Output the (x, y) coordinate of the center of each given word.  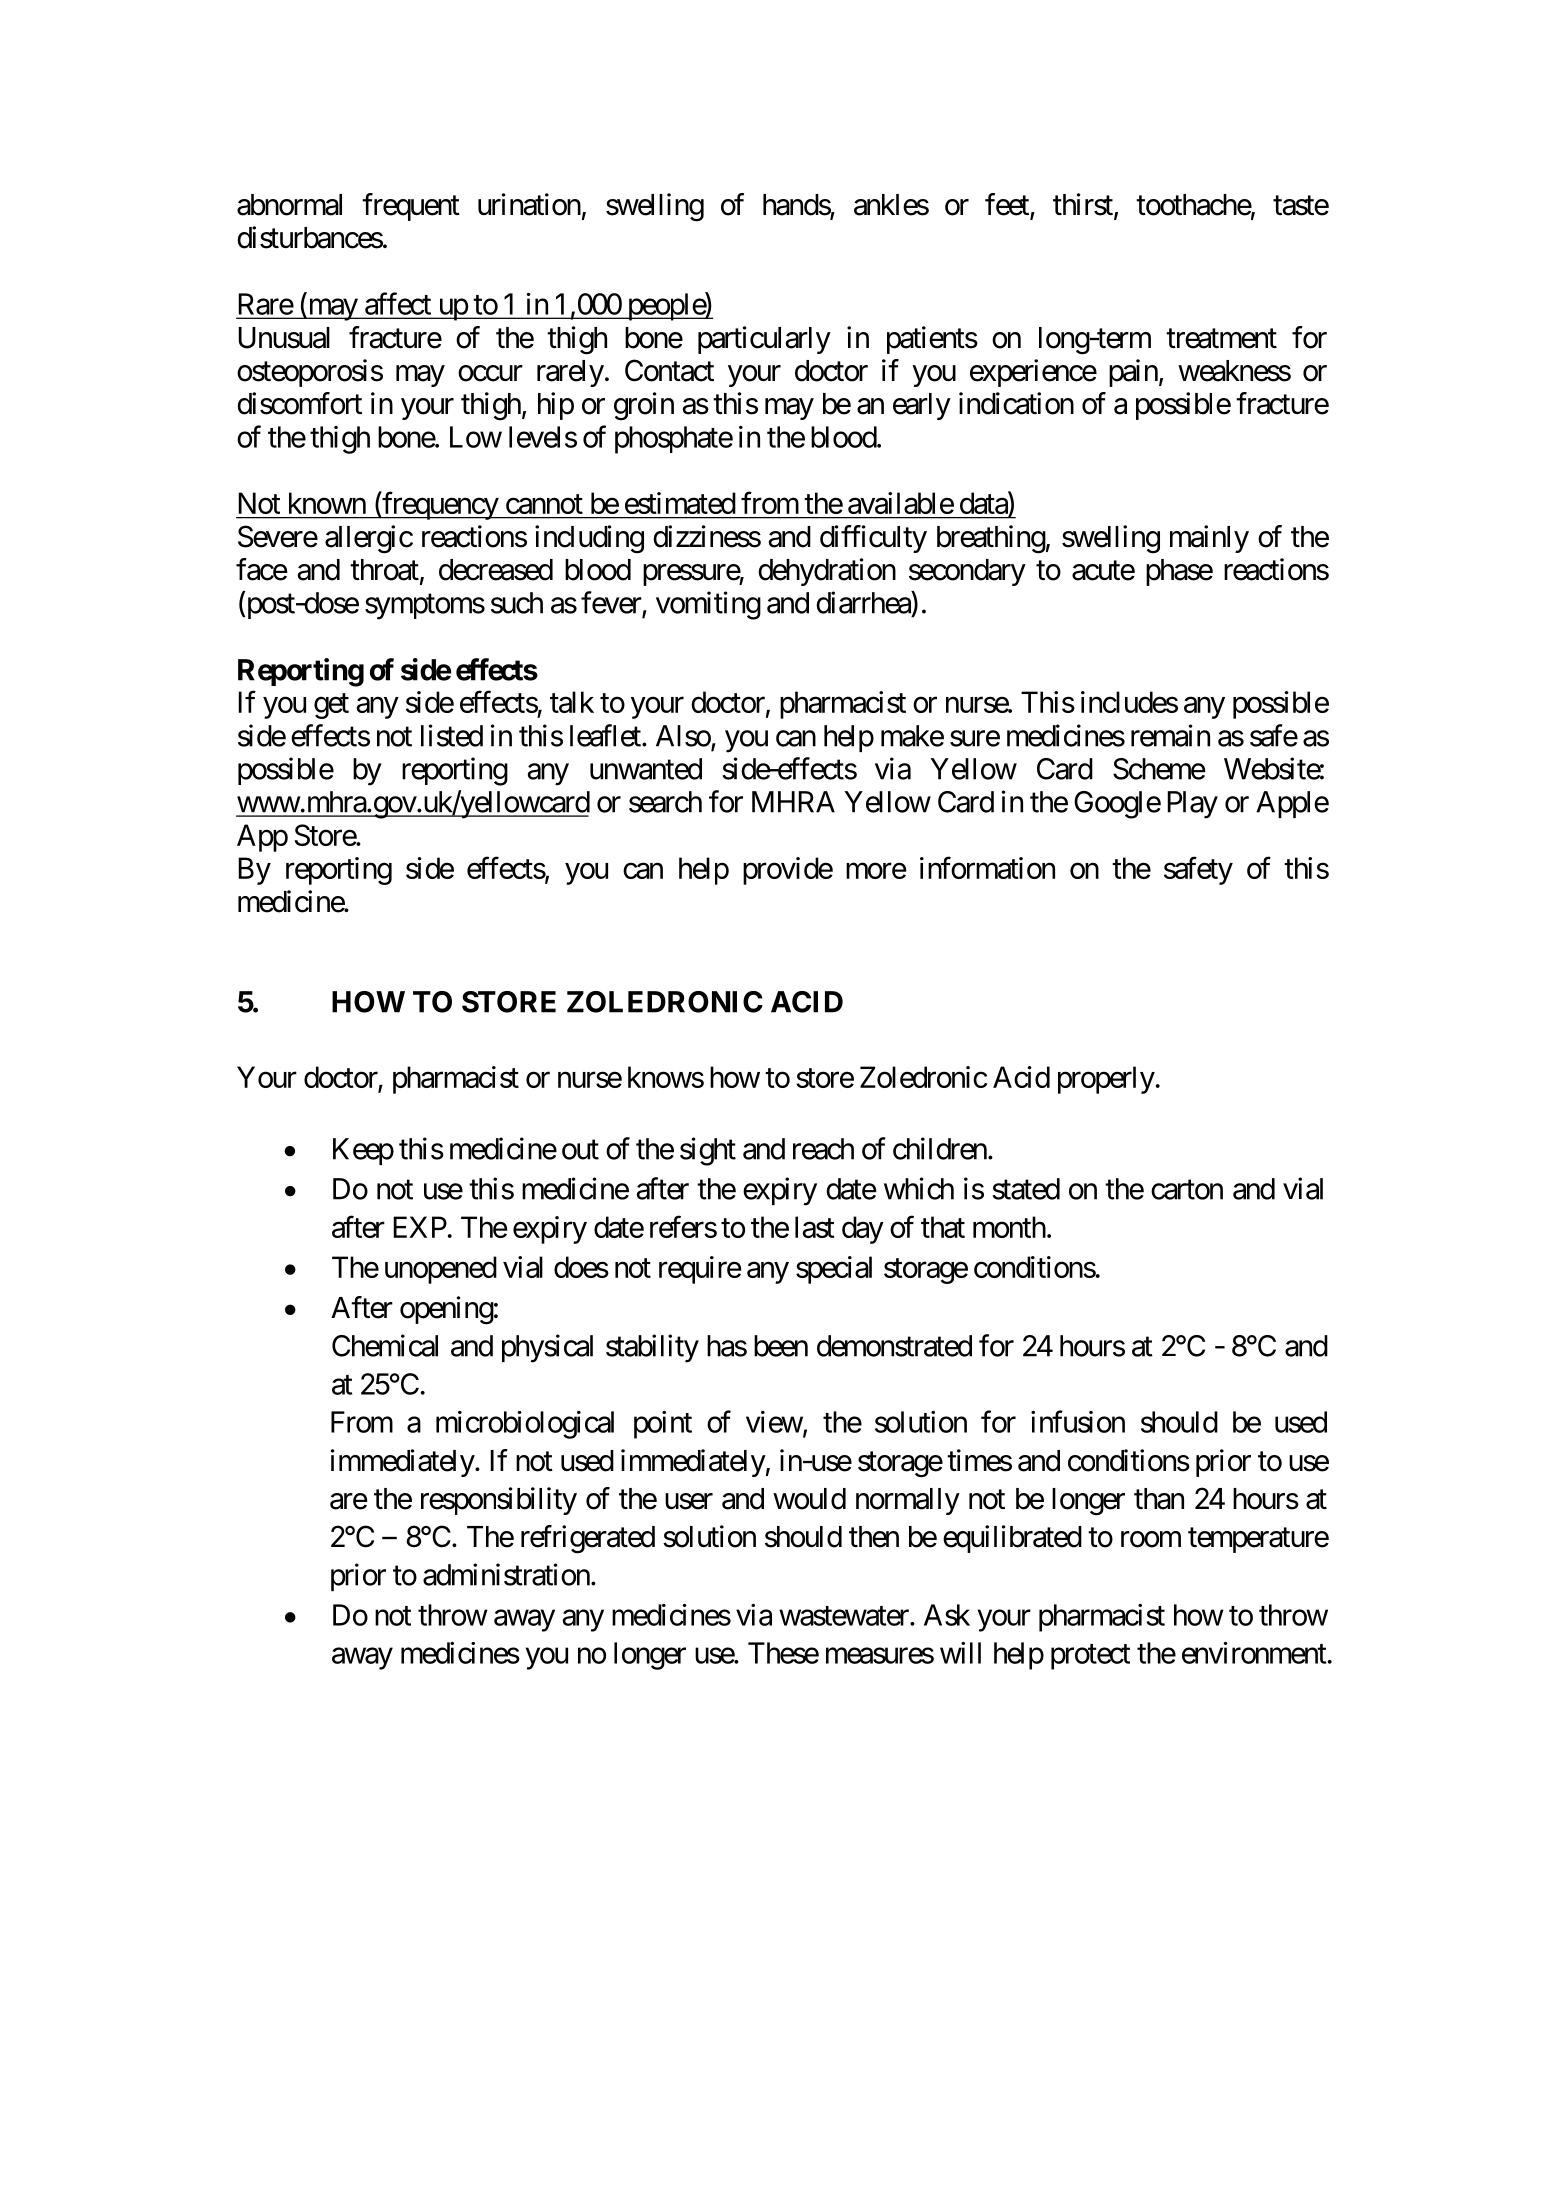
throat (384, 570)
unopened (441, 1270)
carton (1187, 1190)
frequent (411, 207)
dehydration (827, 572)
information (987, 867)
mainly (1209, 539)
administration (506, 1574)
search (665, 802)
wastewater (845, 1616)
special (834, 1270)
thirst (1084, 205)
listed (452, 735)
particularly (764, 340)
